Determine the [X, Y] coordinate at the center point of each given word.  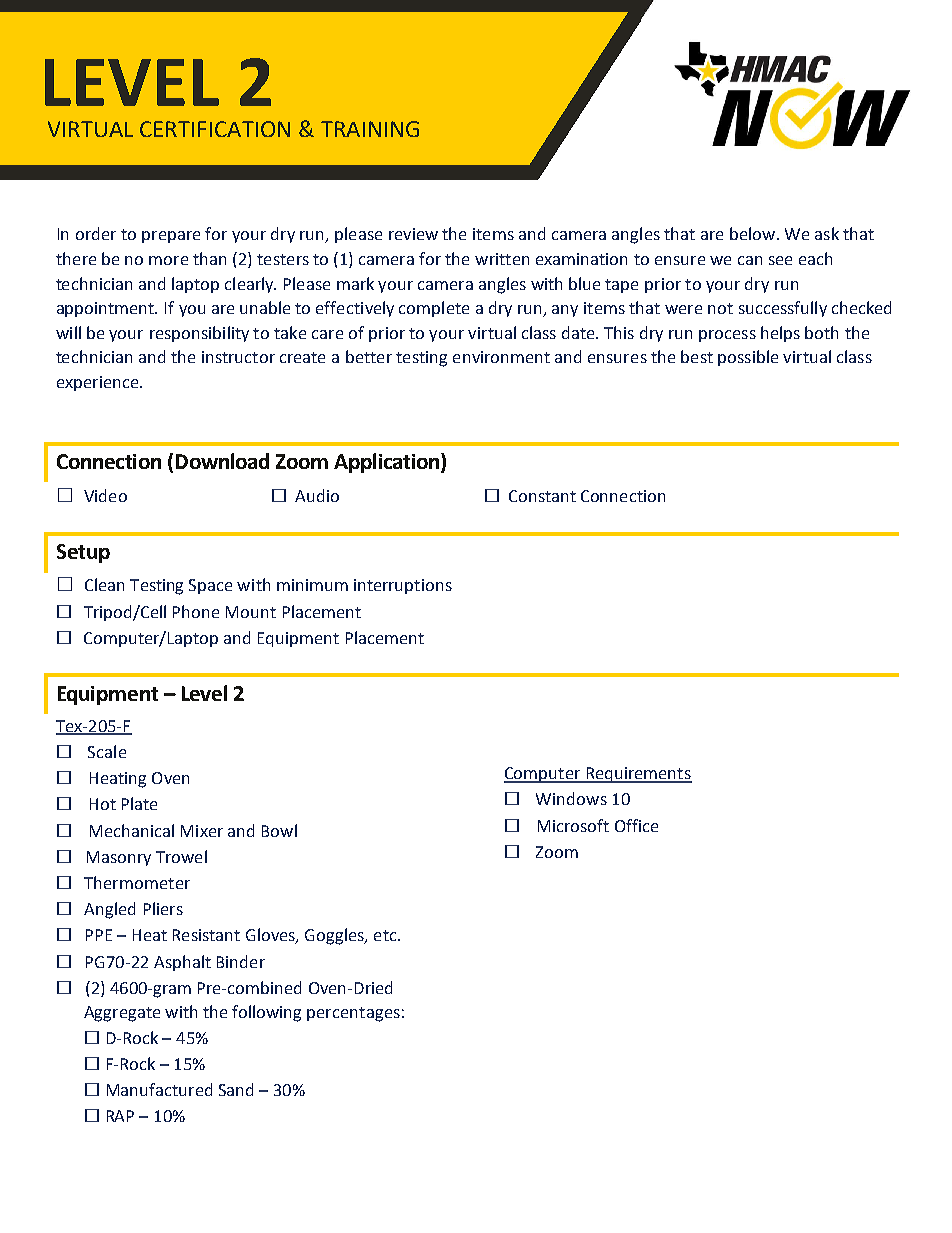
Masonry [119, 858]
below [752, 233]
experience [99, 383]
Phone [196, 611]
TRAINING [370, 129]
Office [636, 825]
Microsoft [573, 825]
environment [501, 357]
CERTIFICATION [215, 129]
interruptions [403, 586]
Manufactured [159, 1089]
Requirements [638, 775]
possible [748, 358]
